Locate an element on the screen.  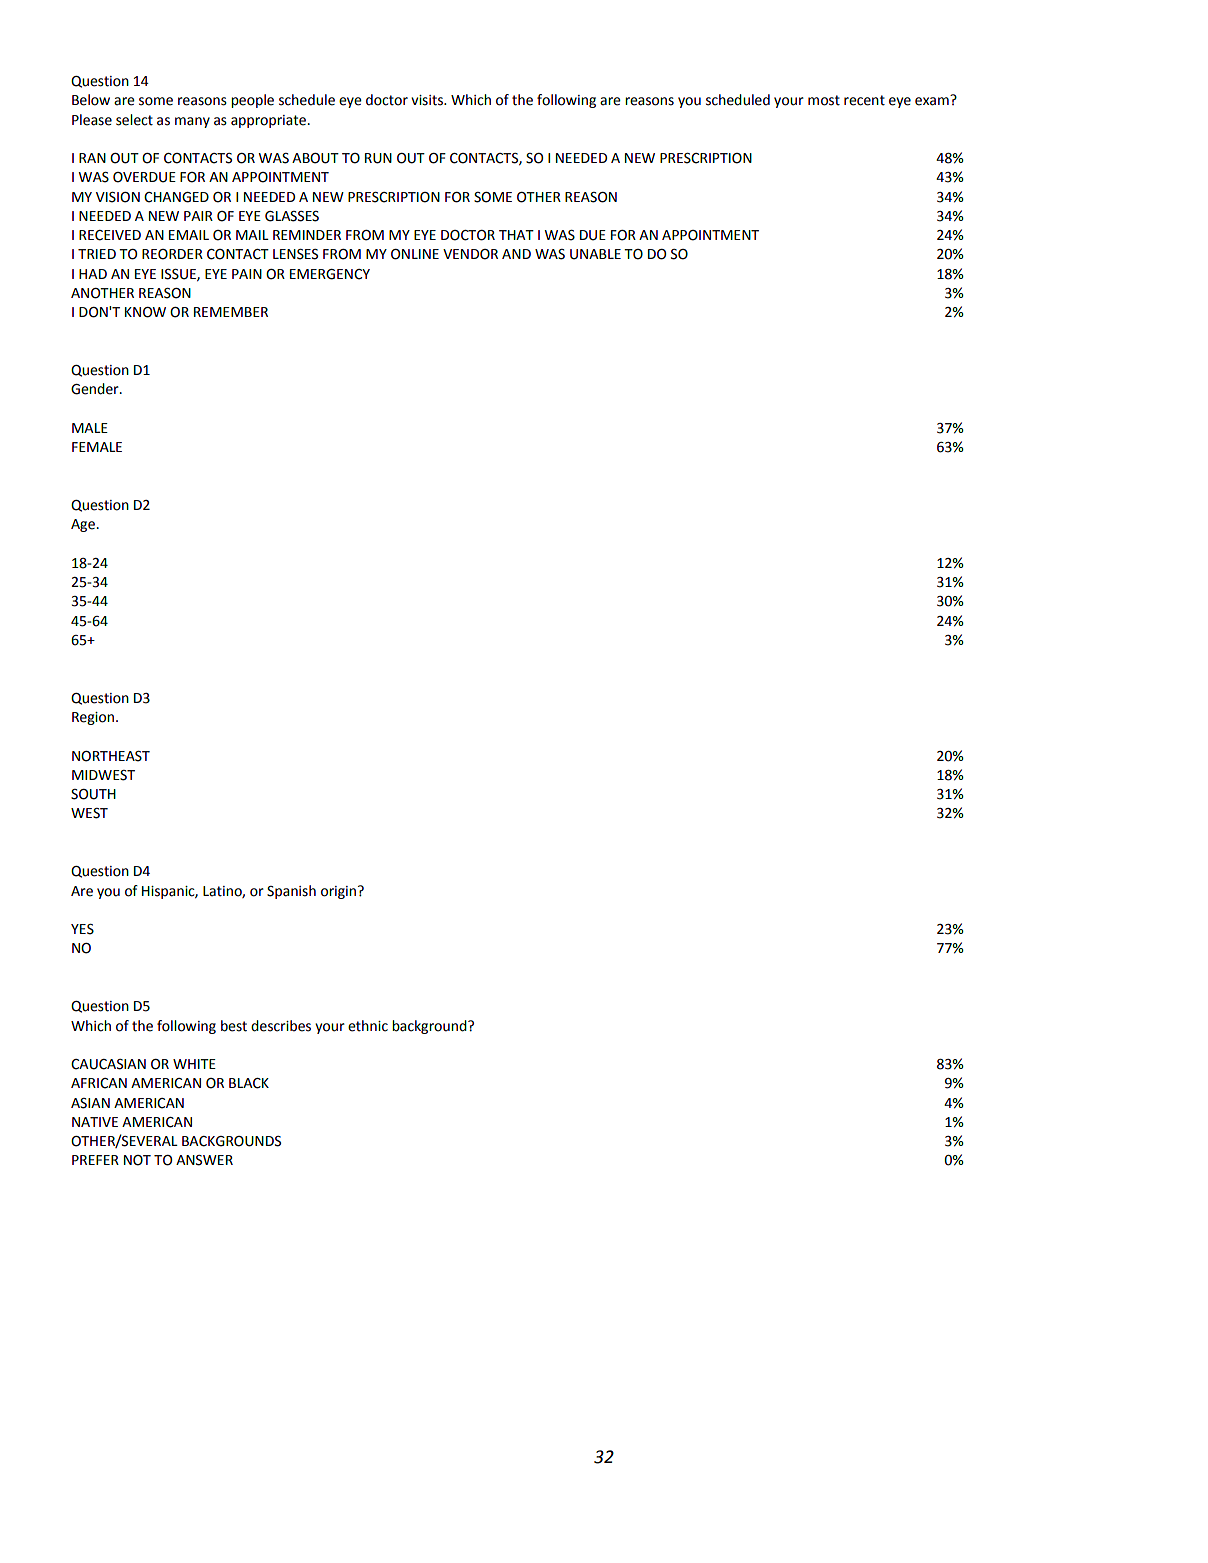
most is located at coordinates (824, 100).
